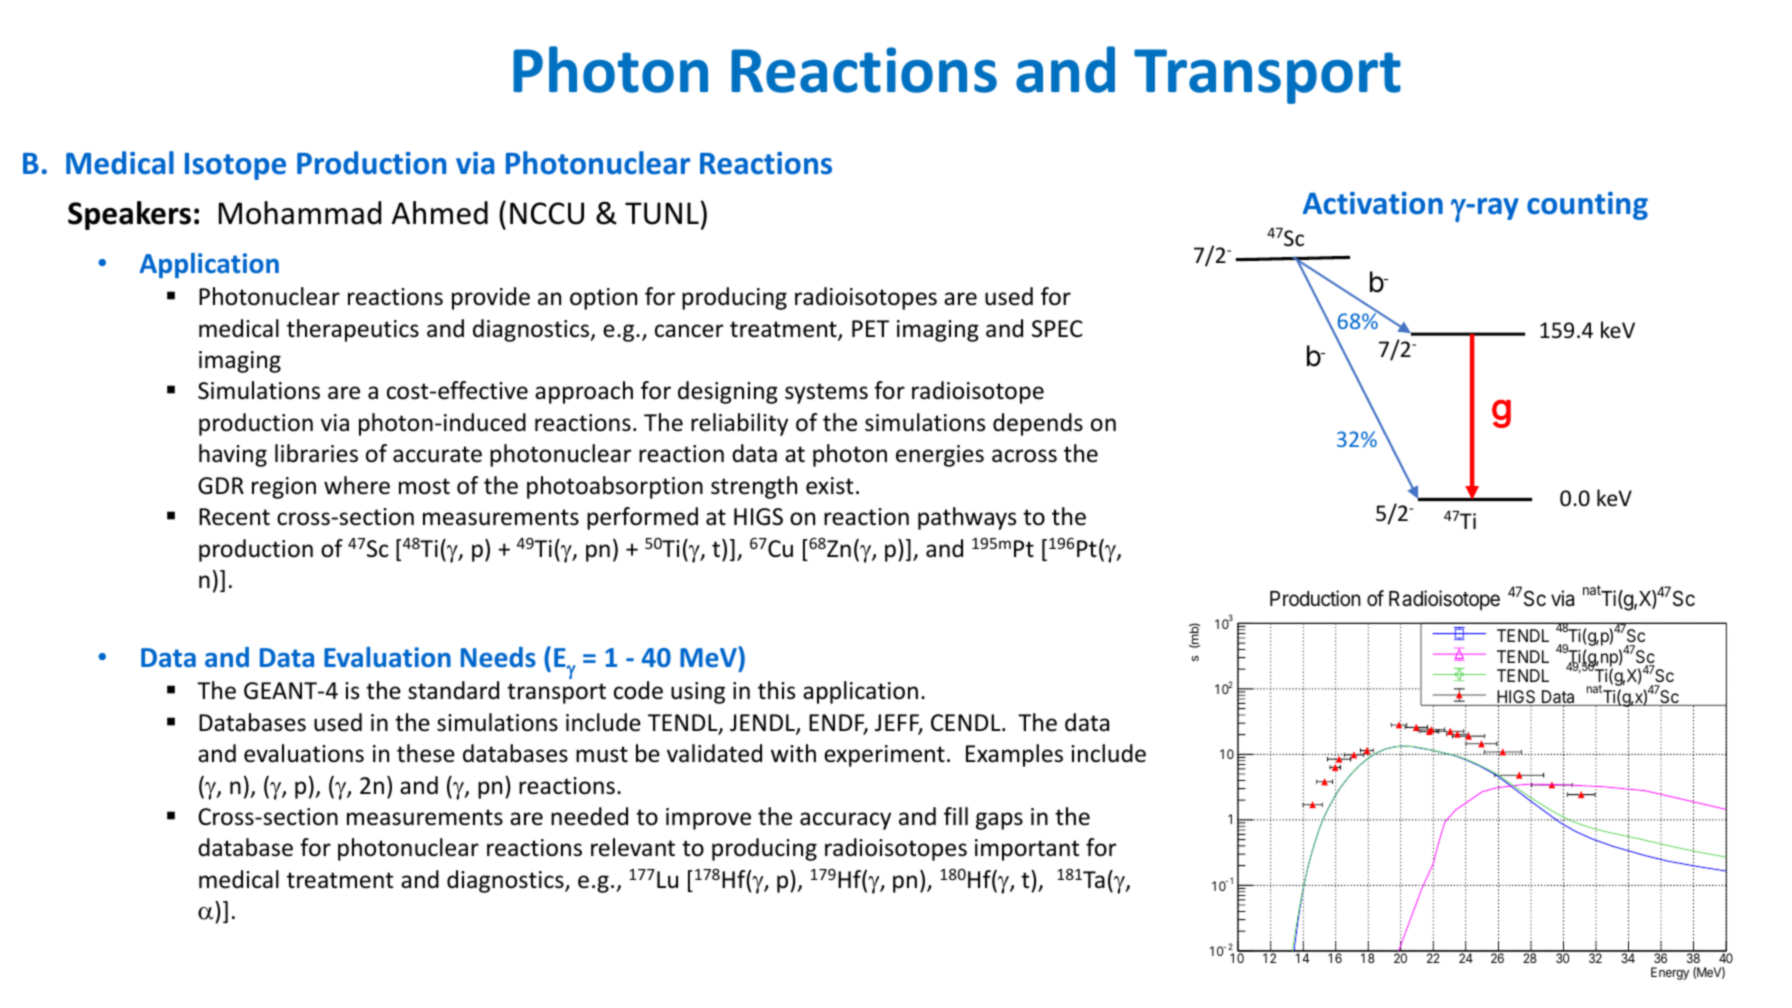 Image resolution: width=1792 pixels, height=1008 pixels. What do you see at coordinates (1587, 206) in the image?
I see `counting` at bounding box center [1587, 206].
